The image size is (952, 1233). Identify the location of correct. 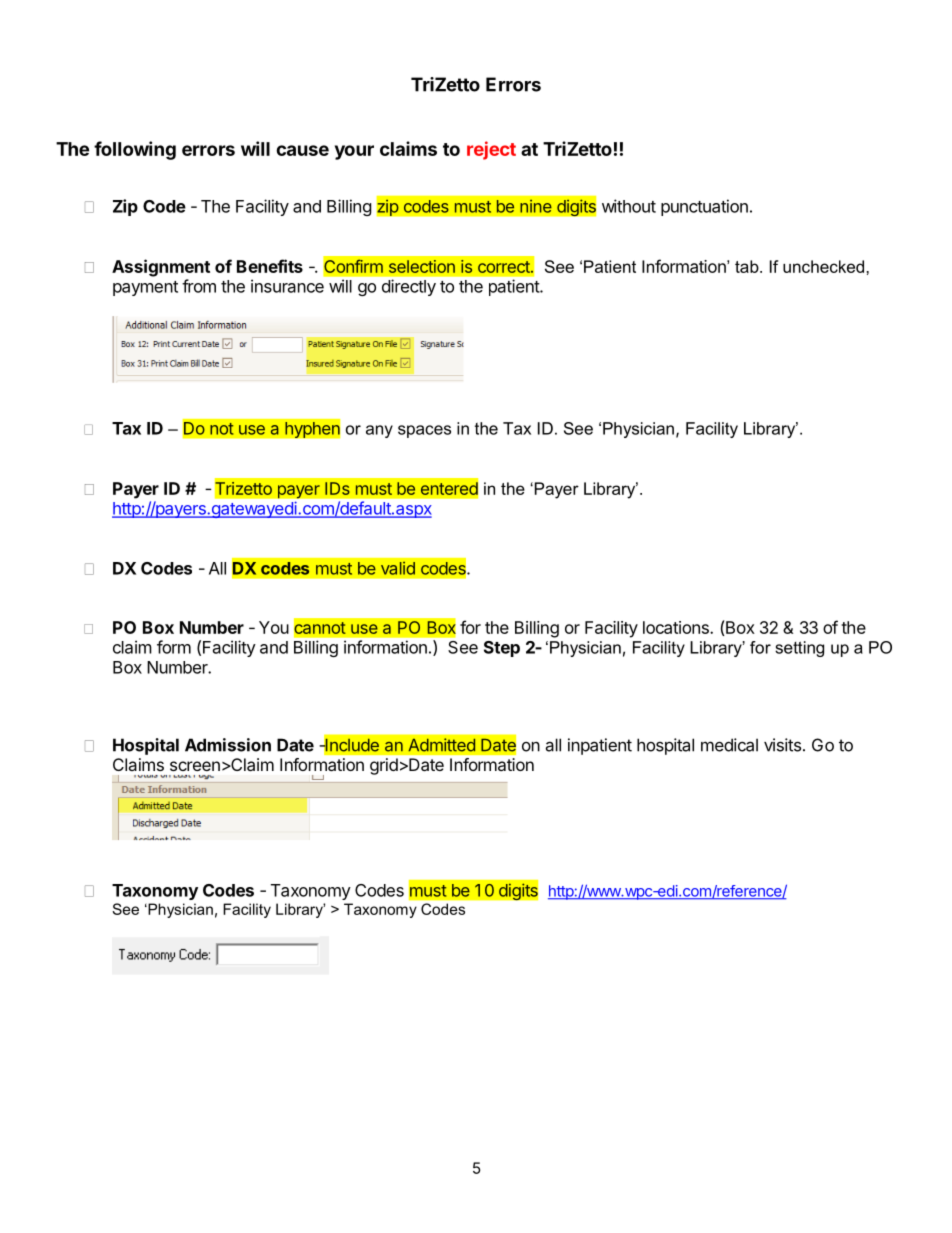
(505, 267).
